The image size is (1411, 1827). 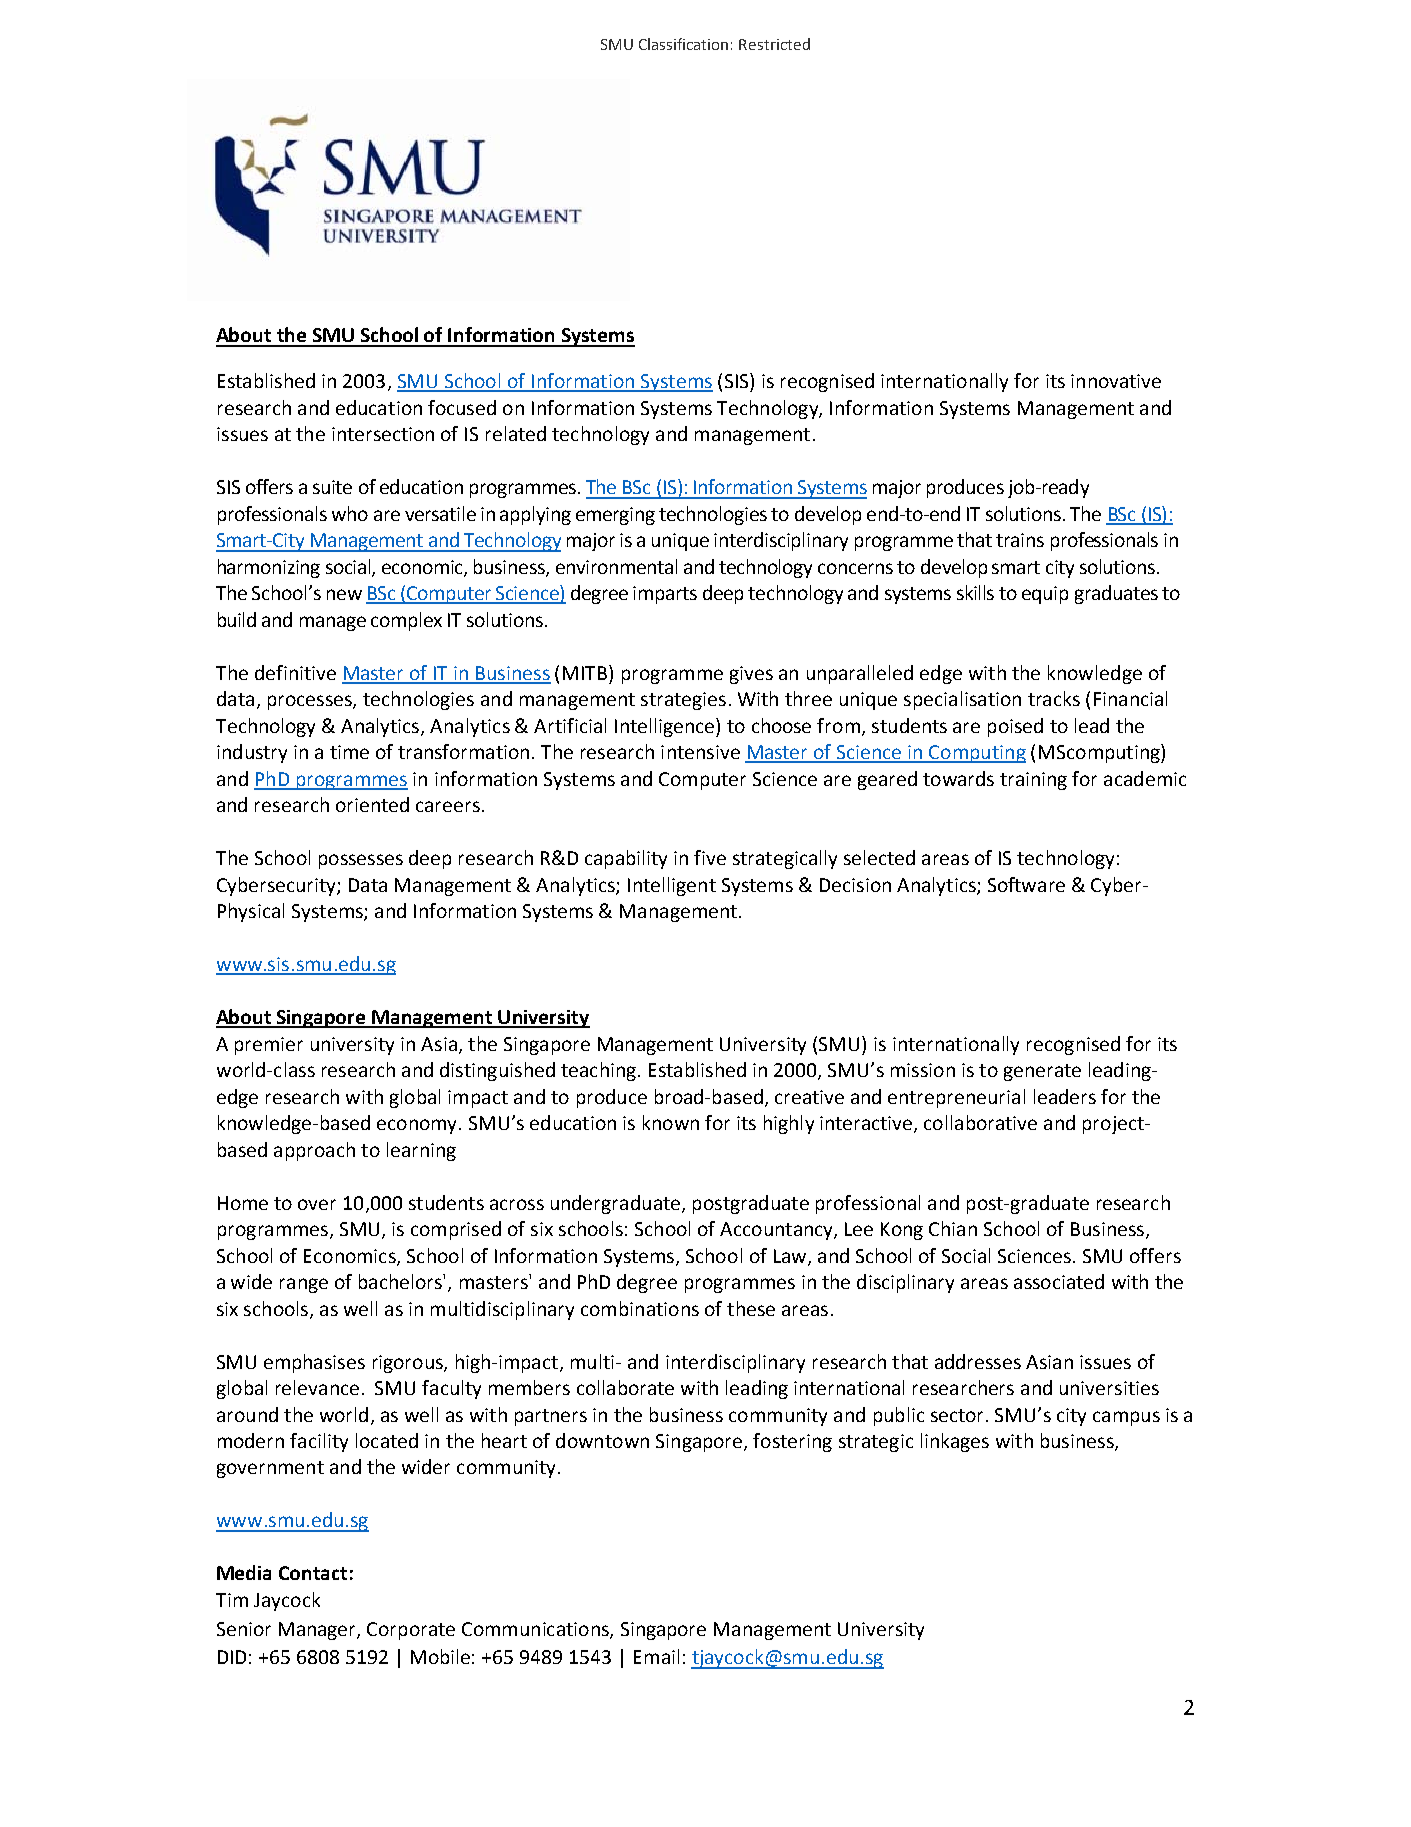 I want to click on Restricted, so click(x=774, y=44).
